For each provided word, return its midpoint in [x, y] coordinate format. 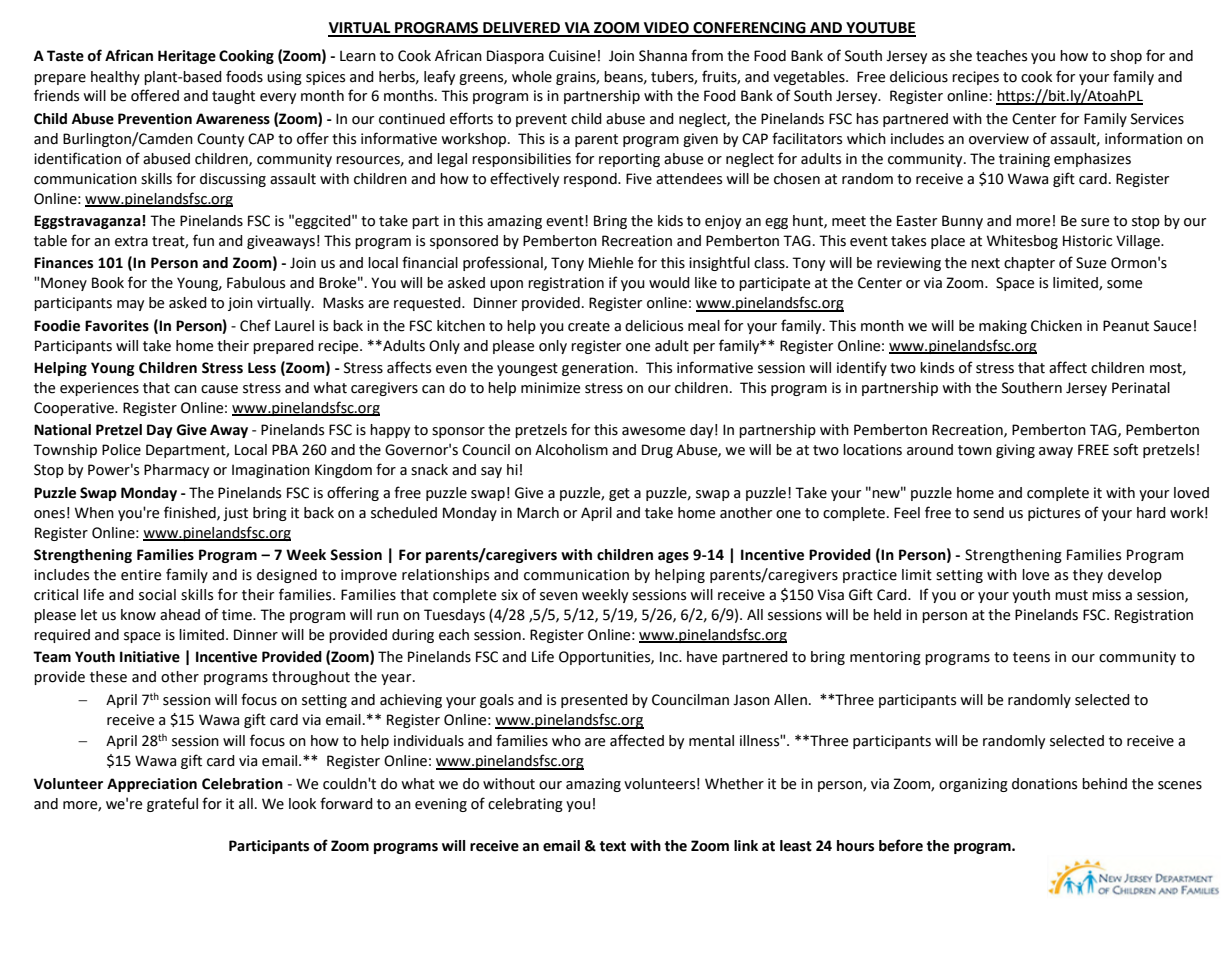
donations [1044, 784]
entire [141, 575]
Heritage [187, 57]
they [1088, 576]
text [613, 846]
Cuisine [572, 56]
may [130, 305]
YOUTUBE [880, 29]
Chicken [1056, 326]
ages [673, 557]
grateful [172, 804]
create [589, 326]
